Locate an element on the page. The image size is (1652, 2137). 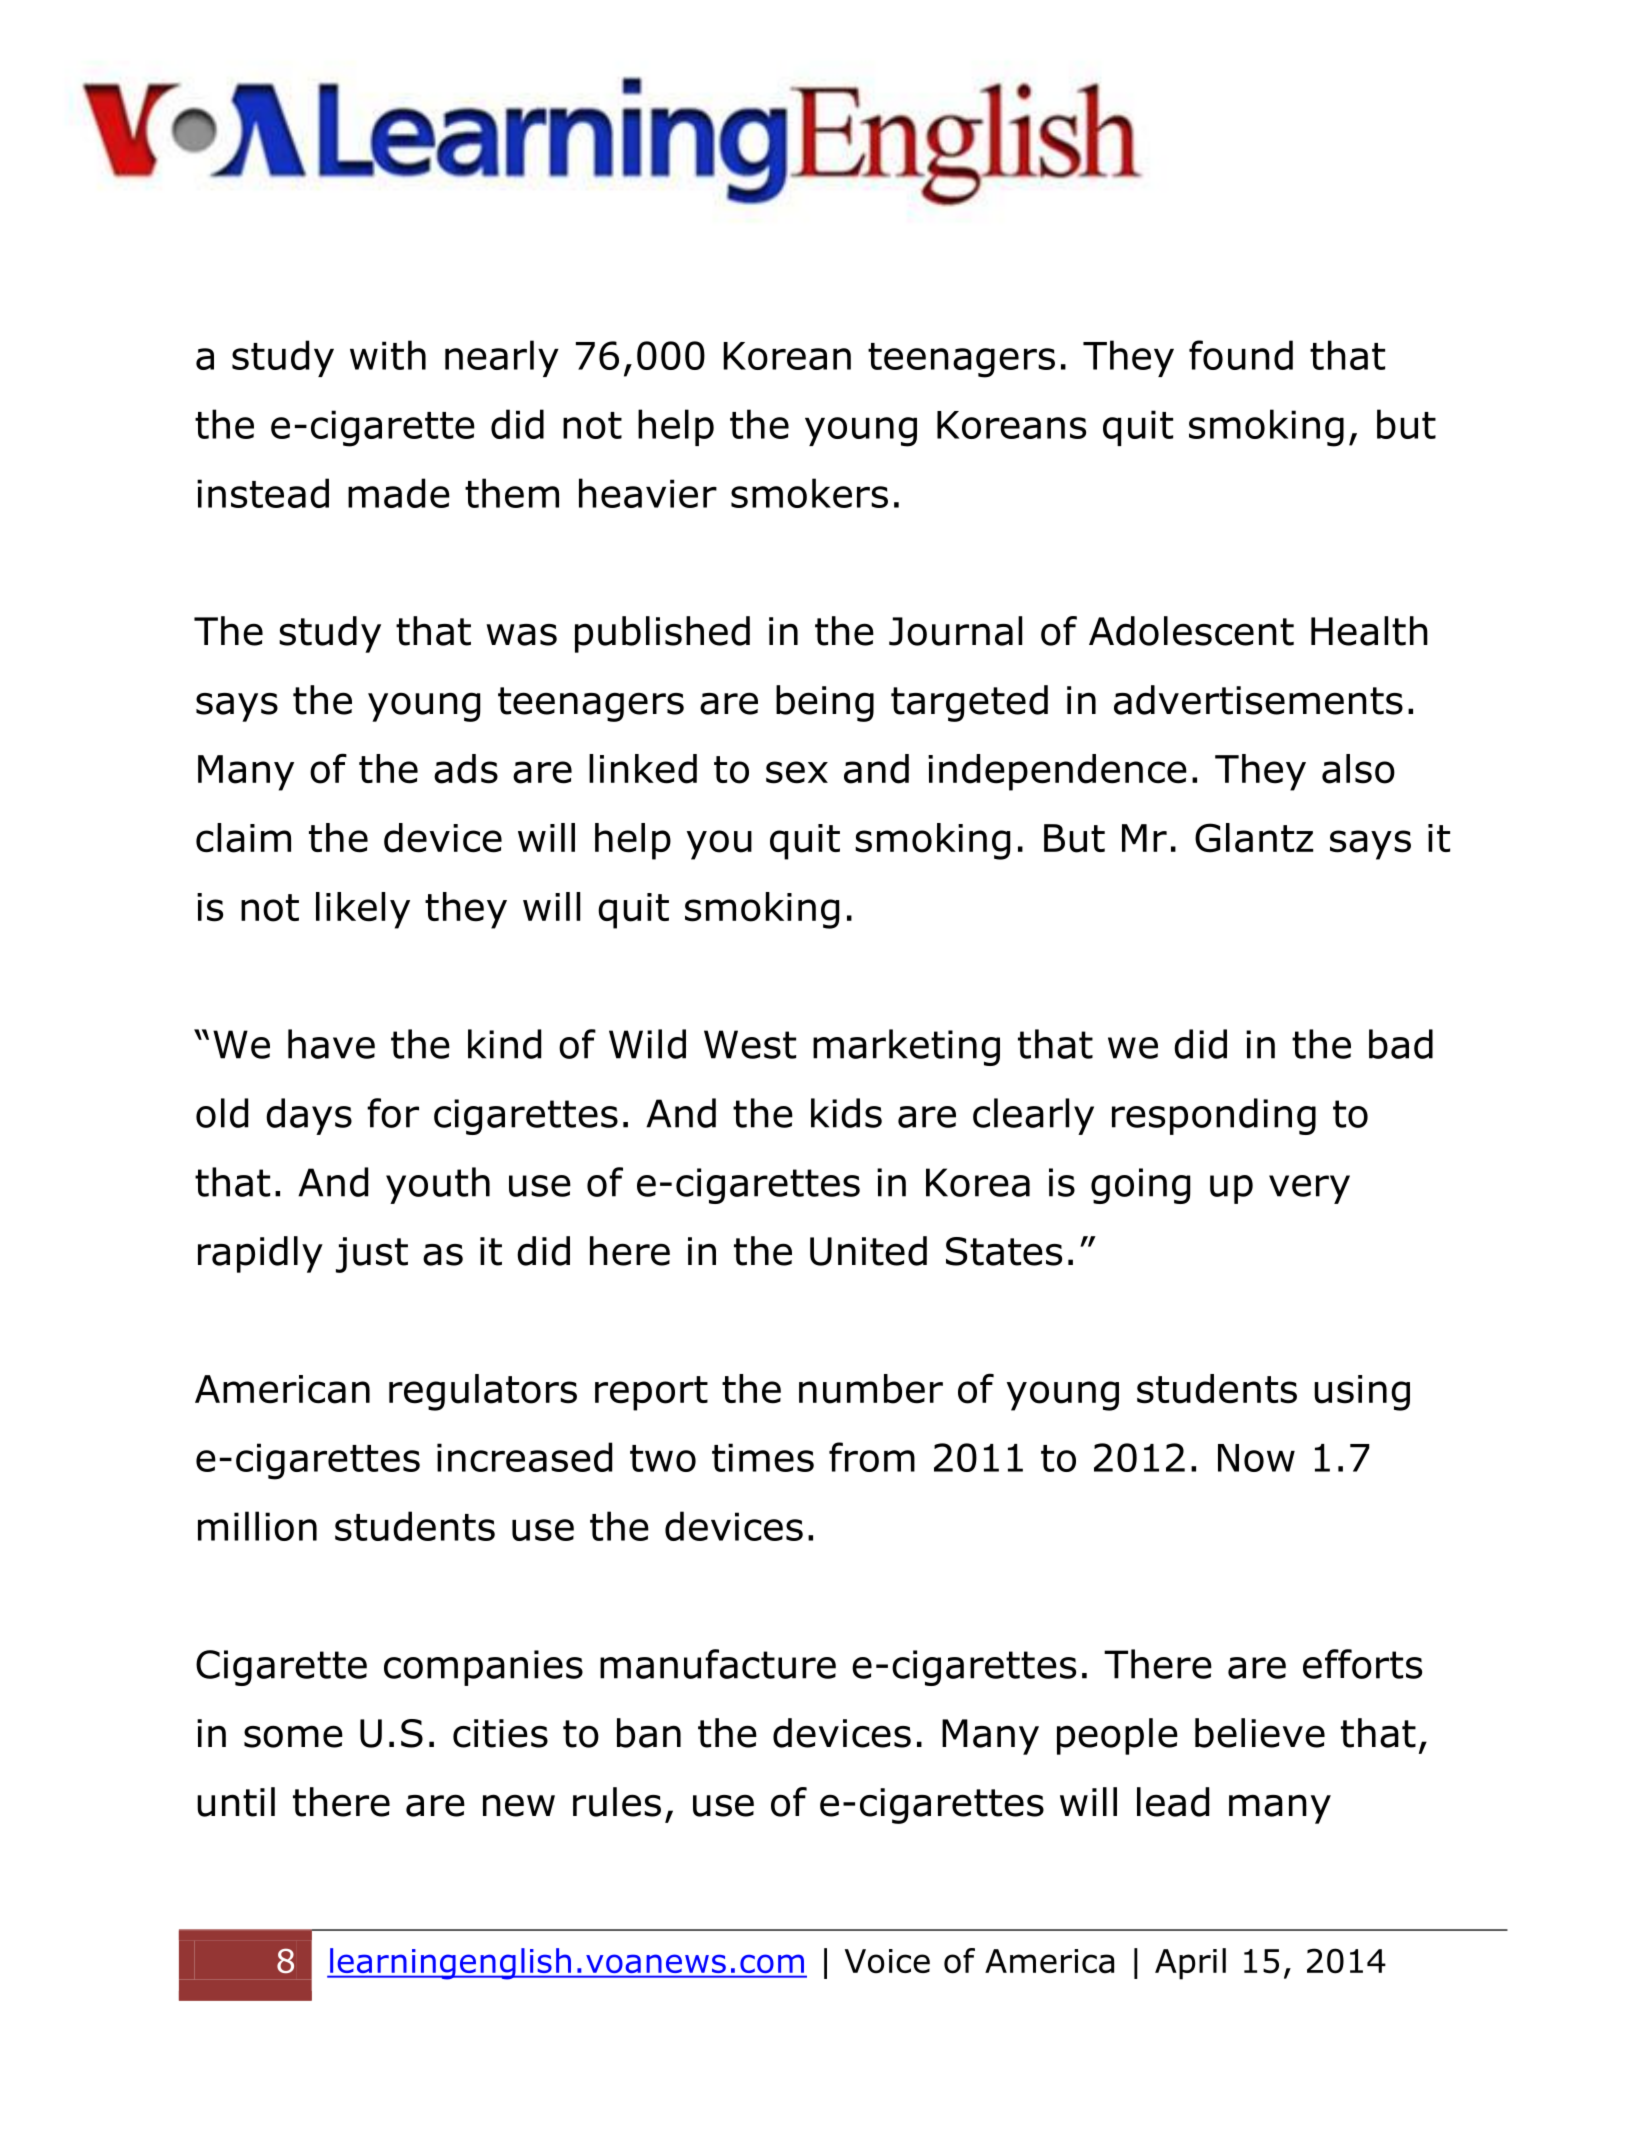
April is located at coordinates (1190, 1964).
